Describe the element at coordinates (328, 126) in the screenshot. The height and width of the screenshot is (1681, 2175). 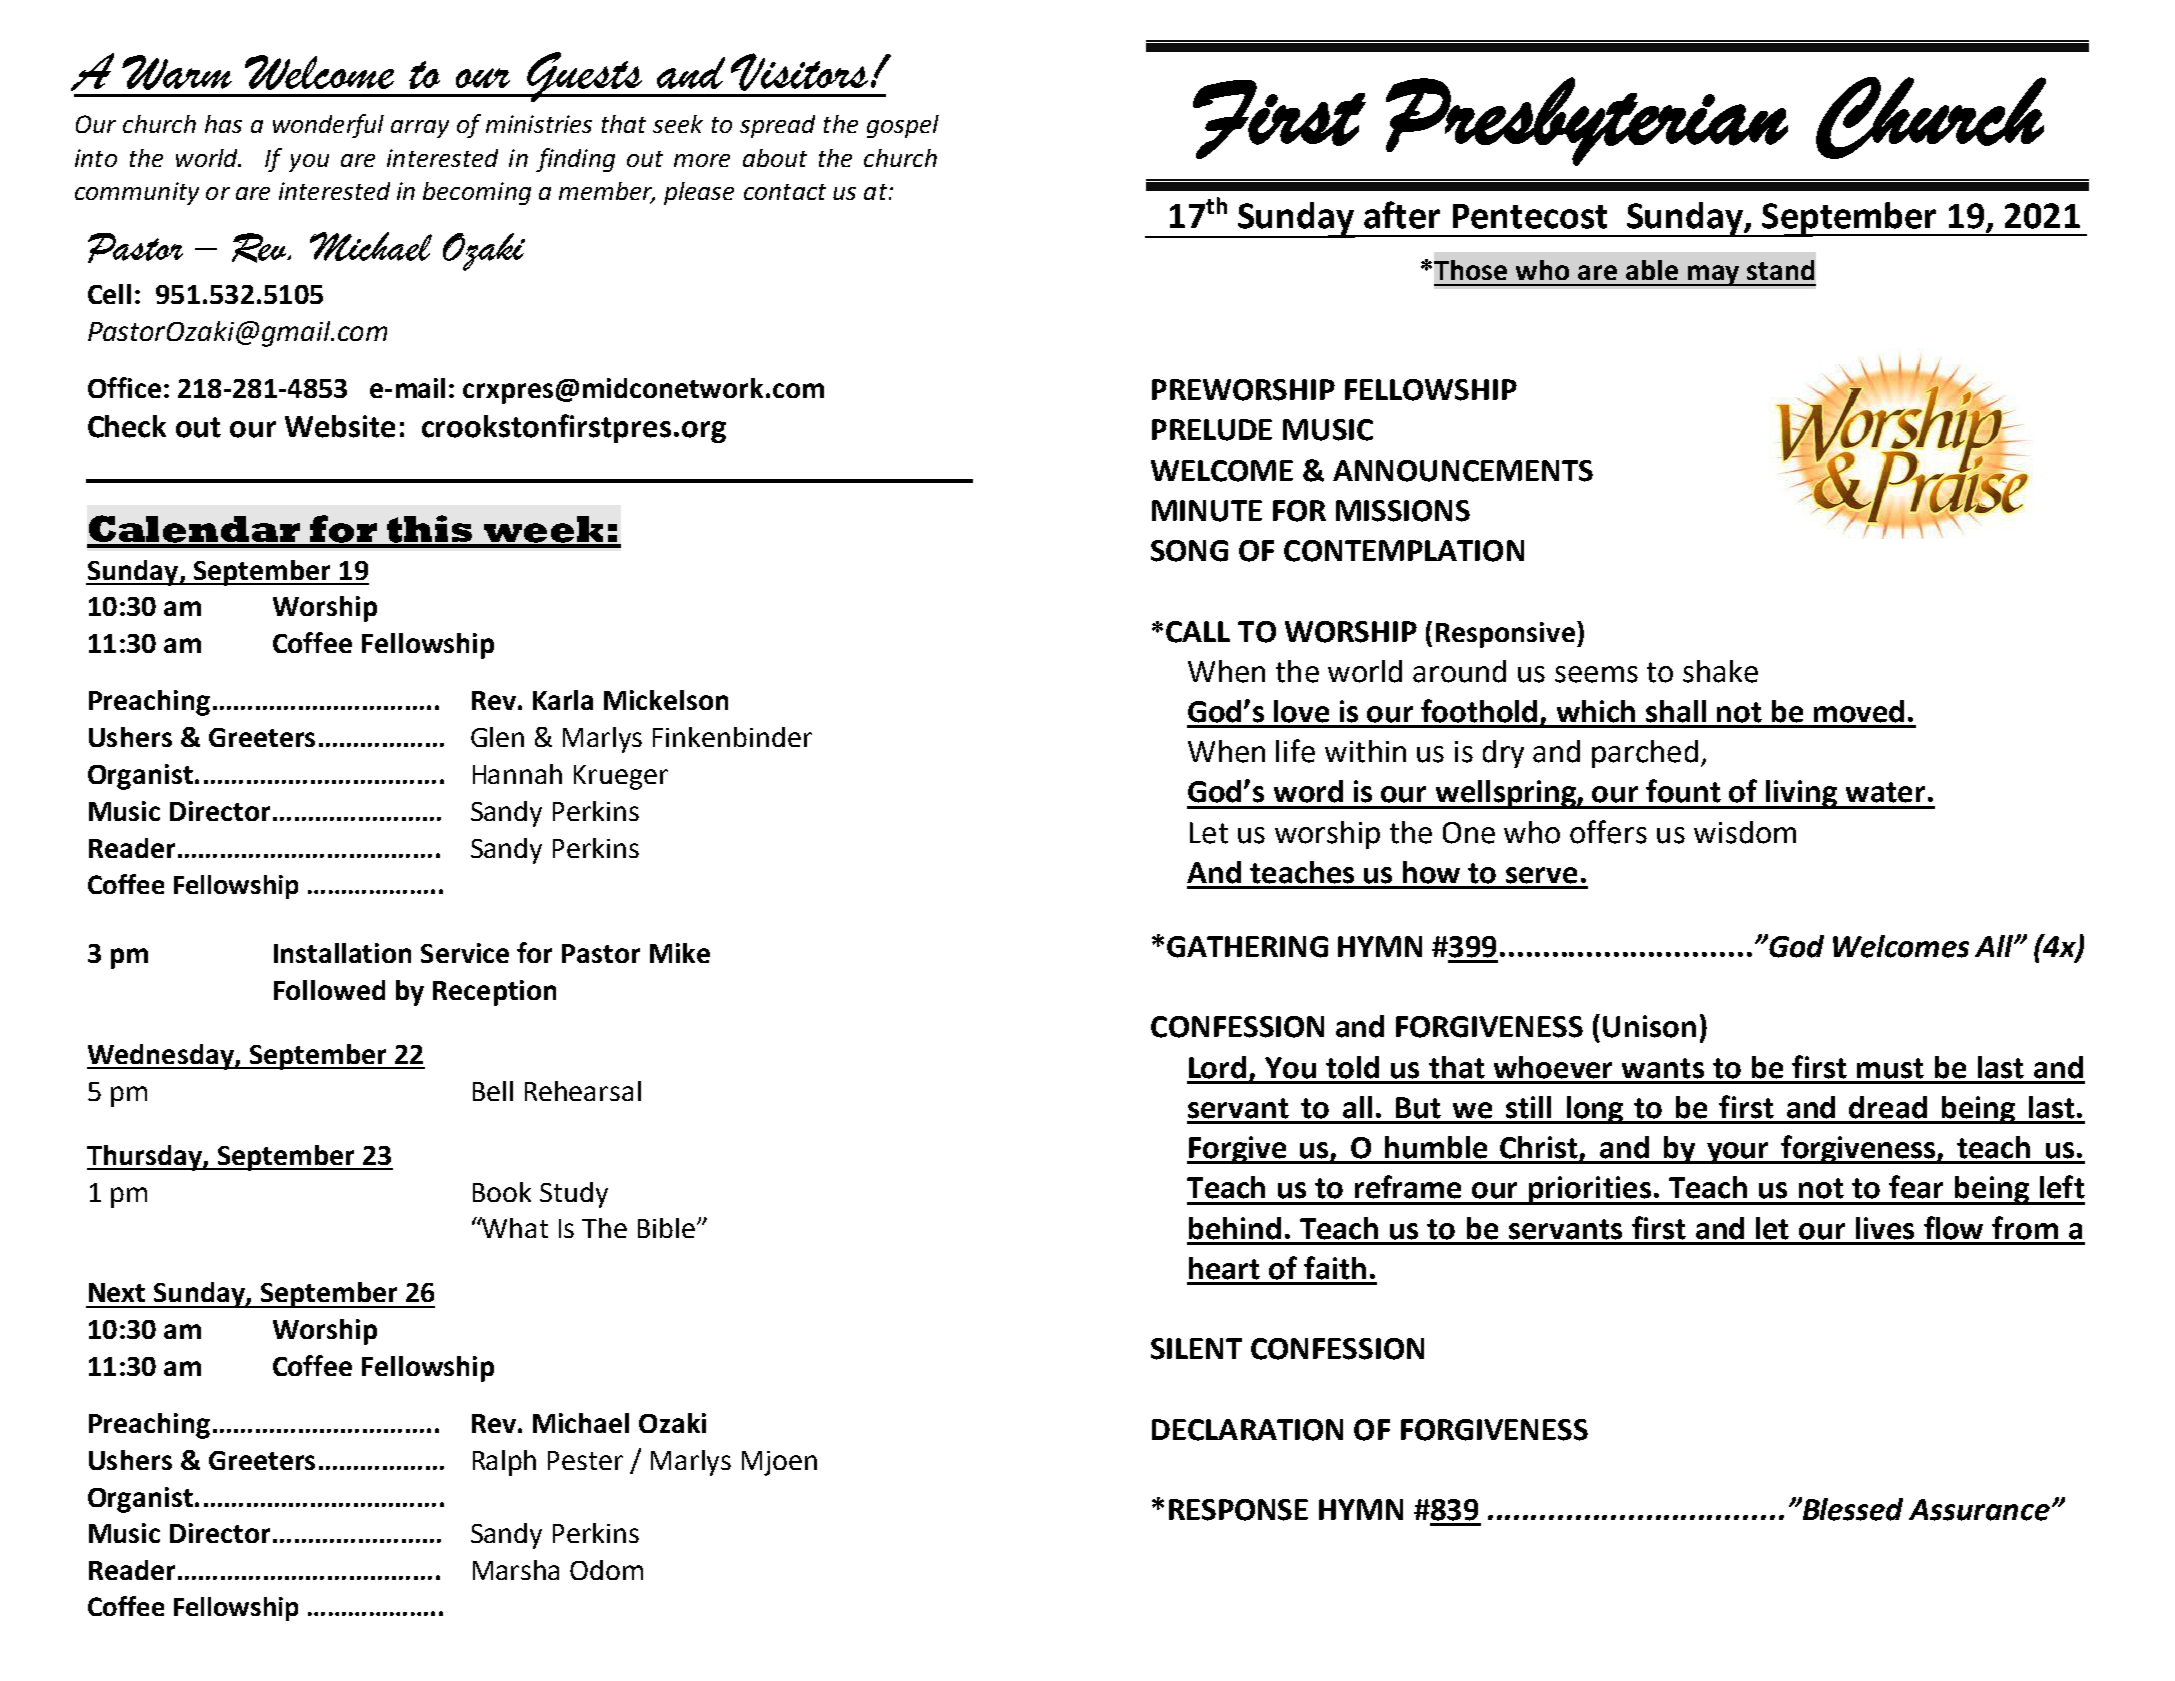
I see `wonderful` at that location.
